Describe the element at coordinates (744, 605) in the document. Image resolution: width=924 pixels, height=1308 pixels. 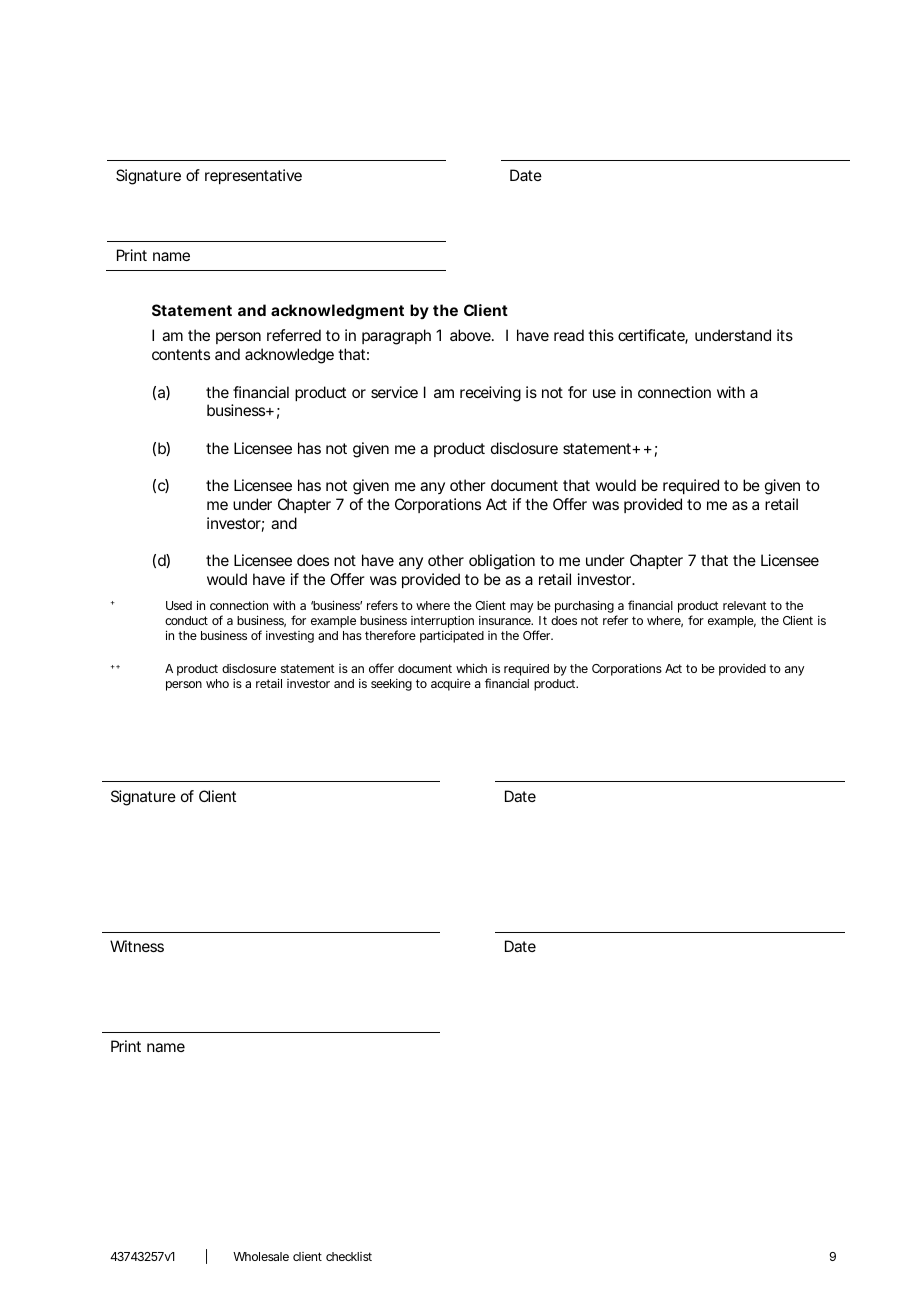
I see `relevant` at that location.
